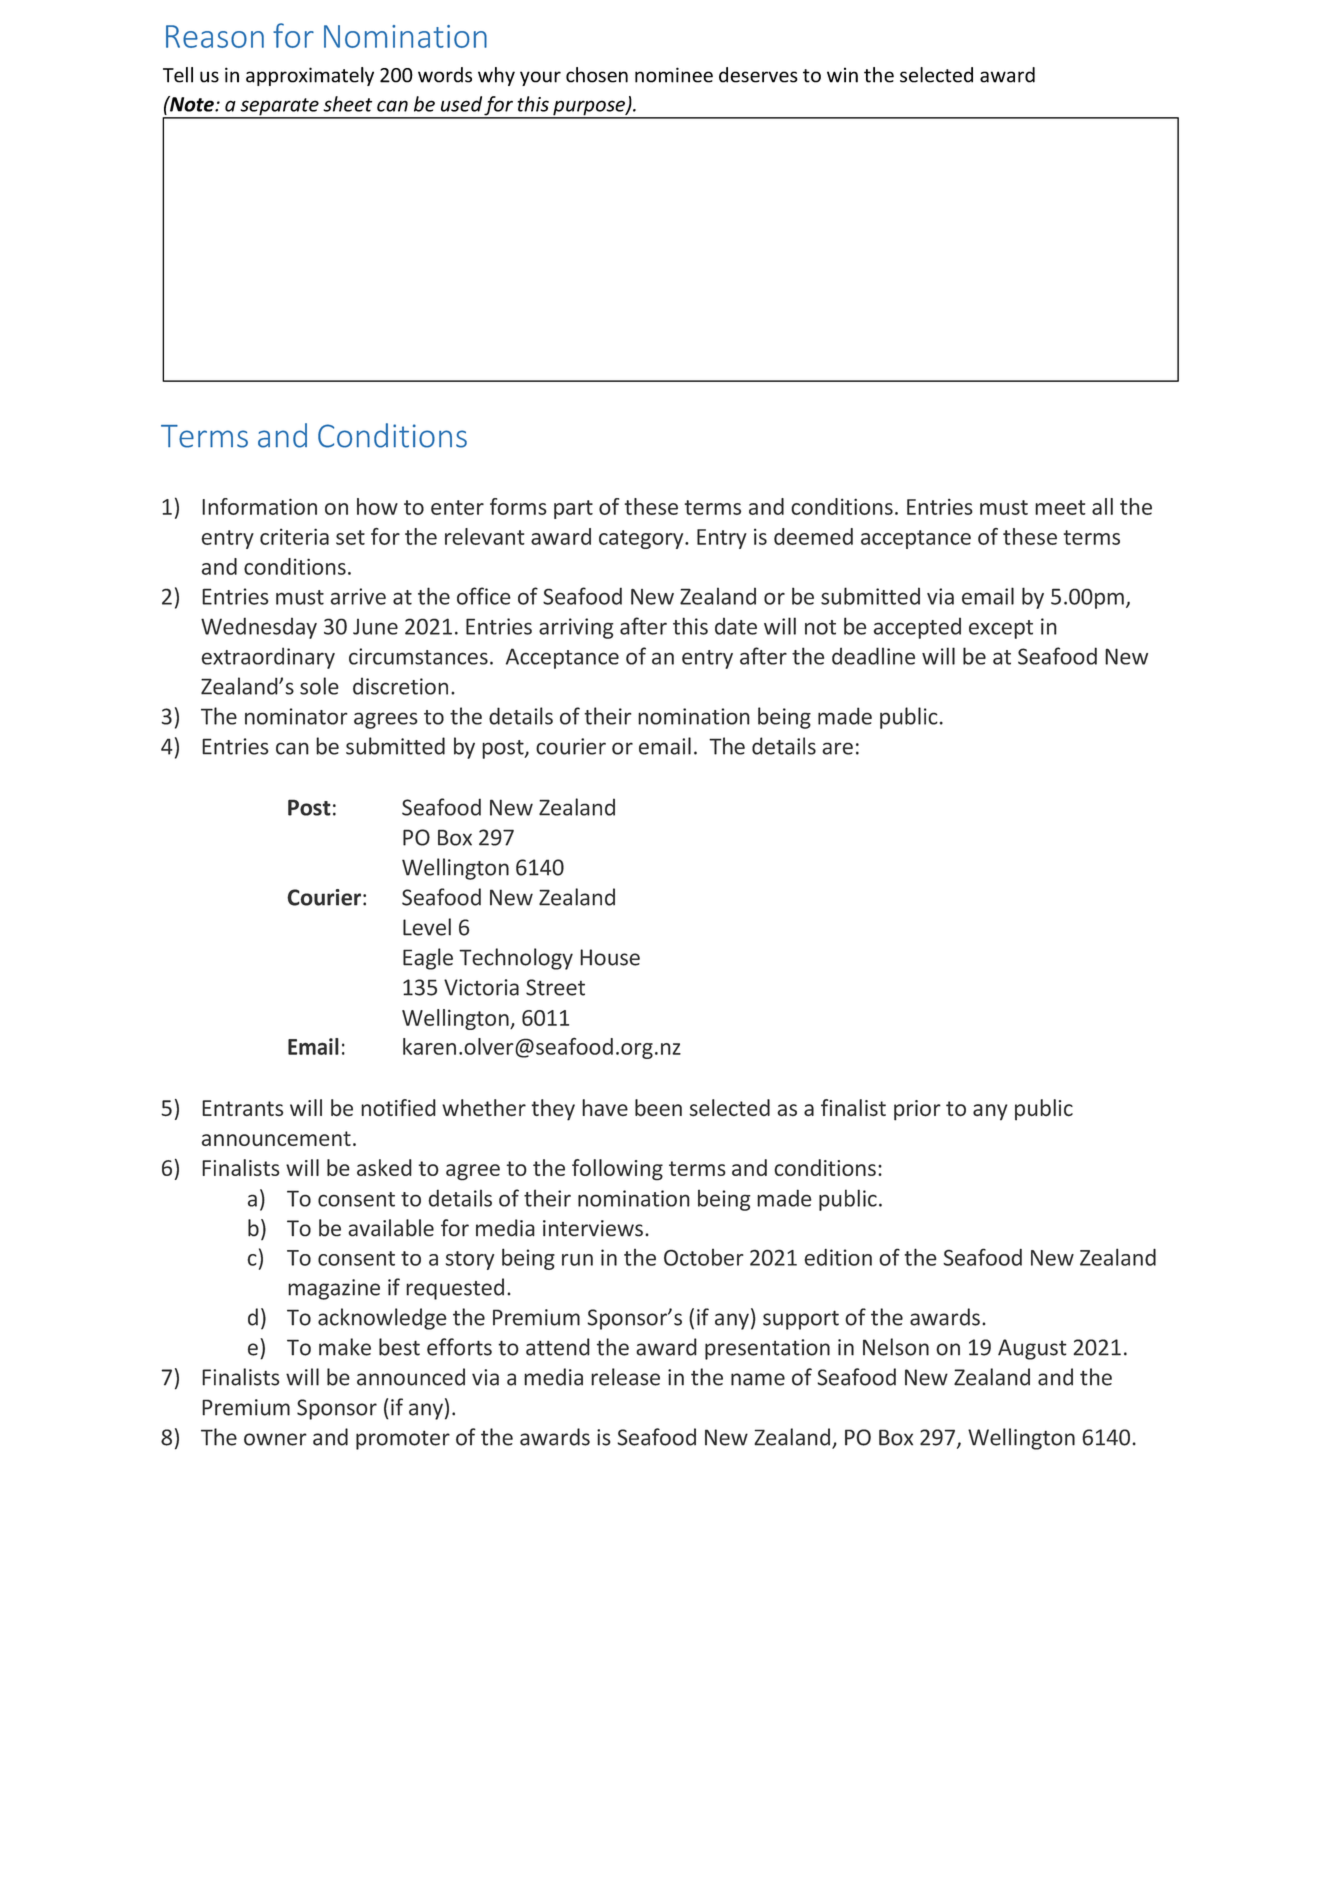 The image size is (1328, 1878). I want to click on except, so click(1001, 629).
